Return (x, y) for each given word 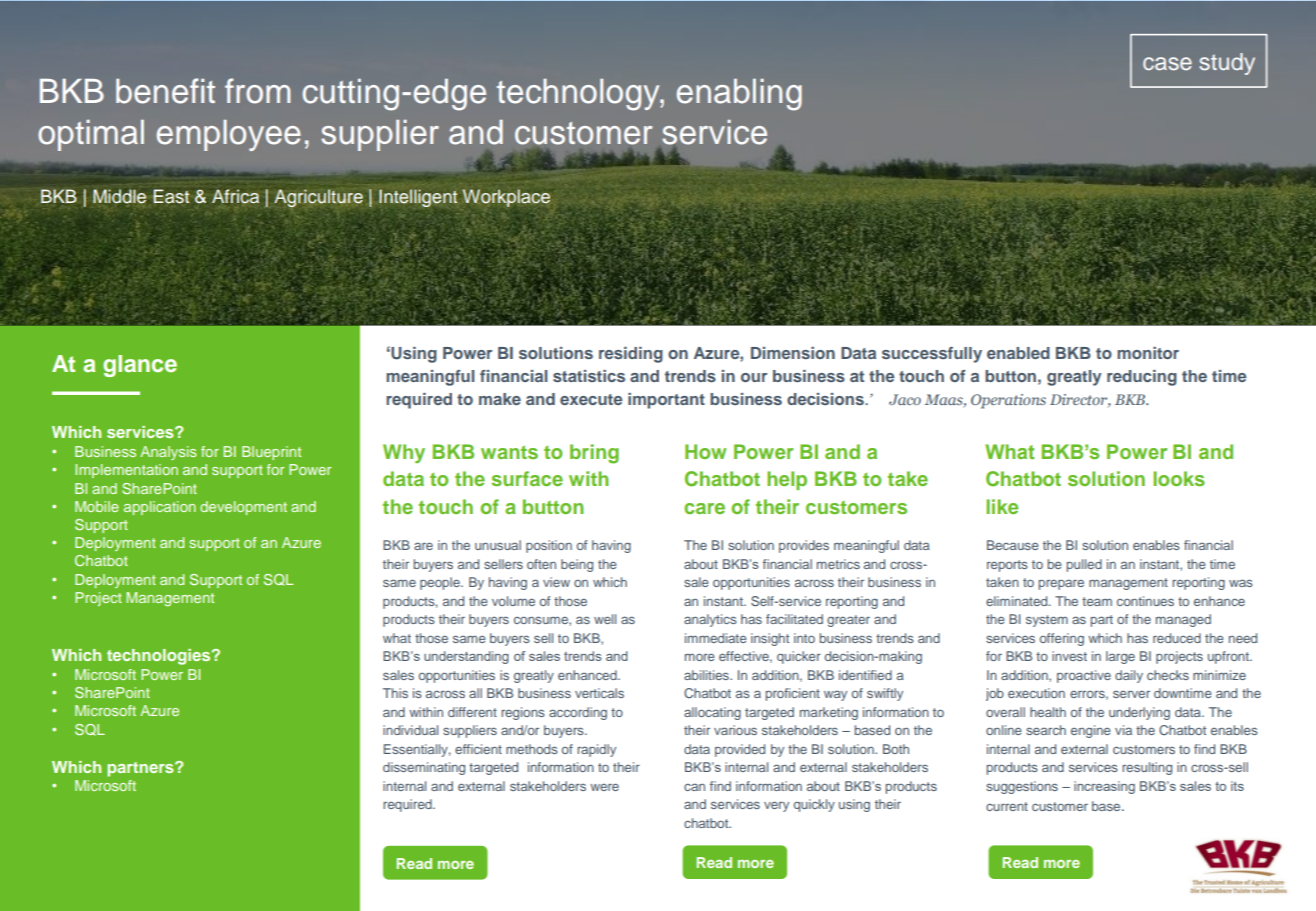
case (1167, 64)
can (694, 787)
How (705, 451)
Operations (1008, 401)
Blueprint (271, 453)
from (258, 91)
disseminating (424, 768)
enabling (739, 95)
